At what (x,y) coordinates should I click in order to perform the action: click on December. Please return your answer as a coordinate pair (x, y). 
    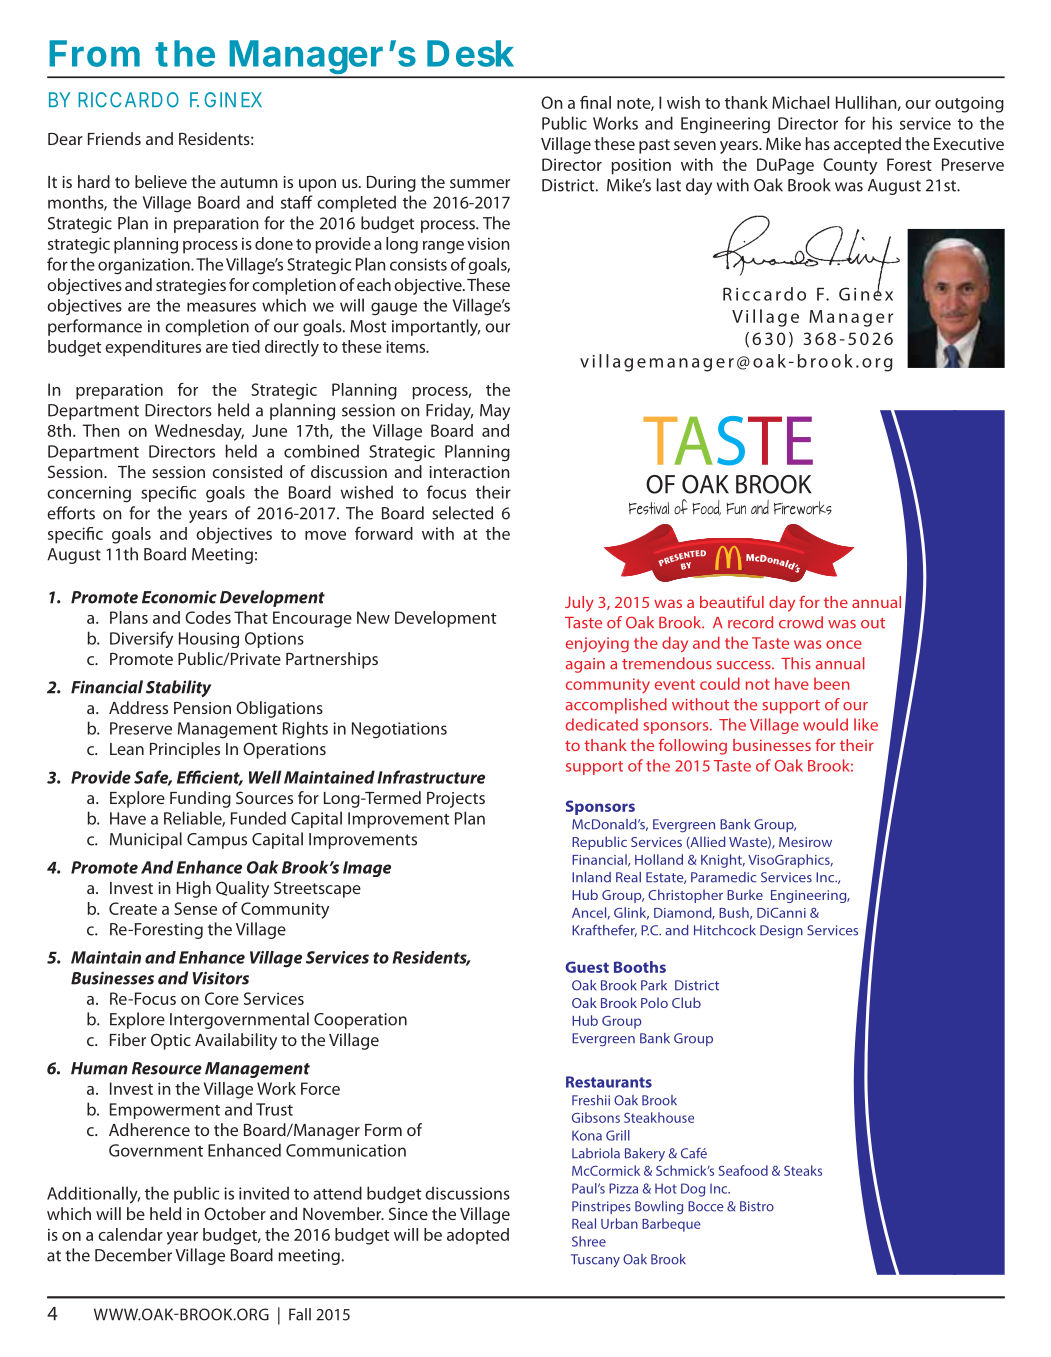
    Looking at the image, I should click on (133, 1255).
